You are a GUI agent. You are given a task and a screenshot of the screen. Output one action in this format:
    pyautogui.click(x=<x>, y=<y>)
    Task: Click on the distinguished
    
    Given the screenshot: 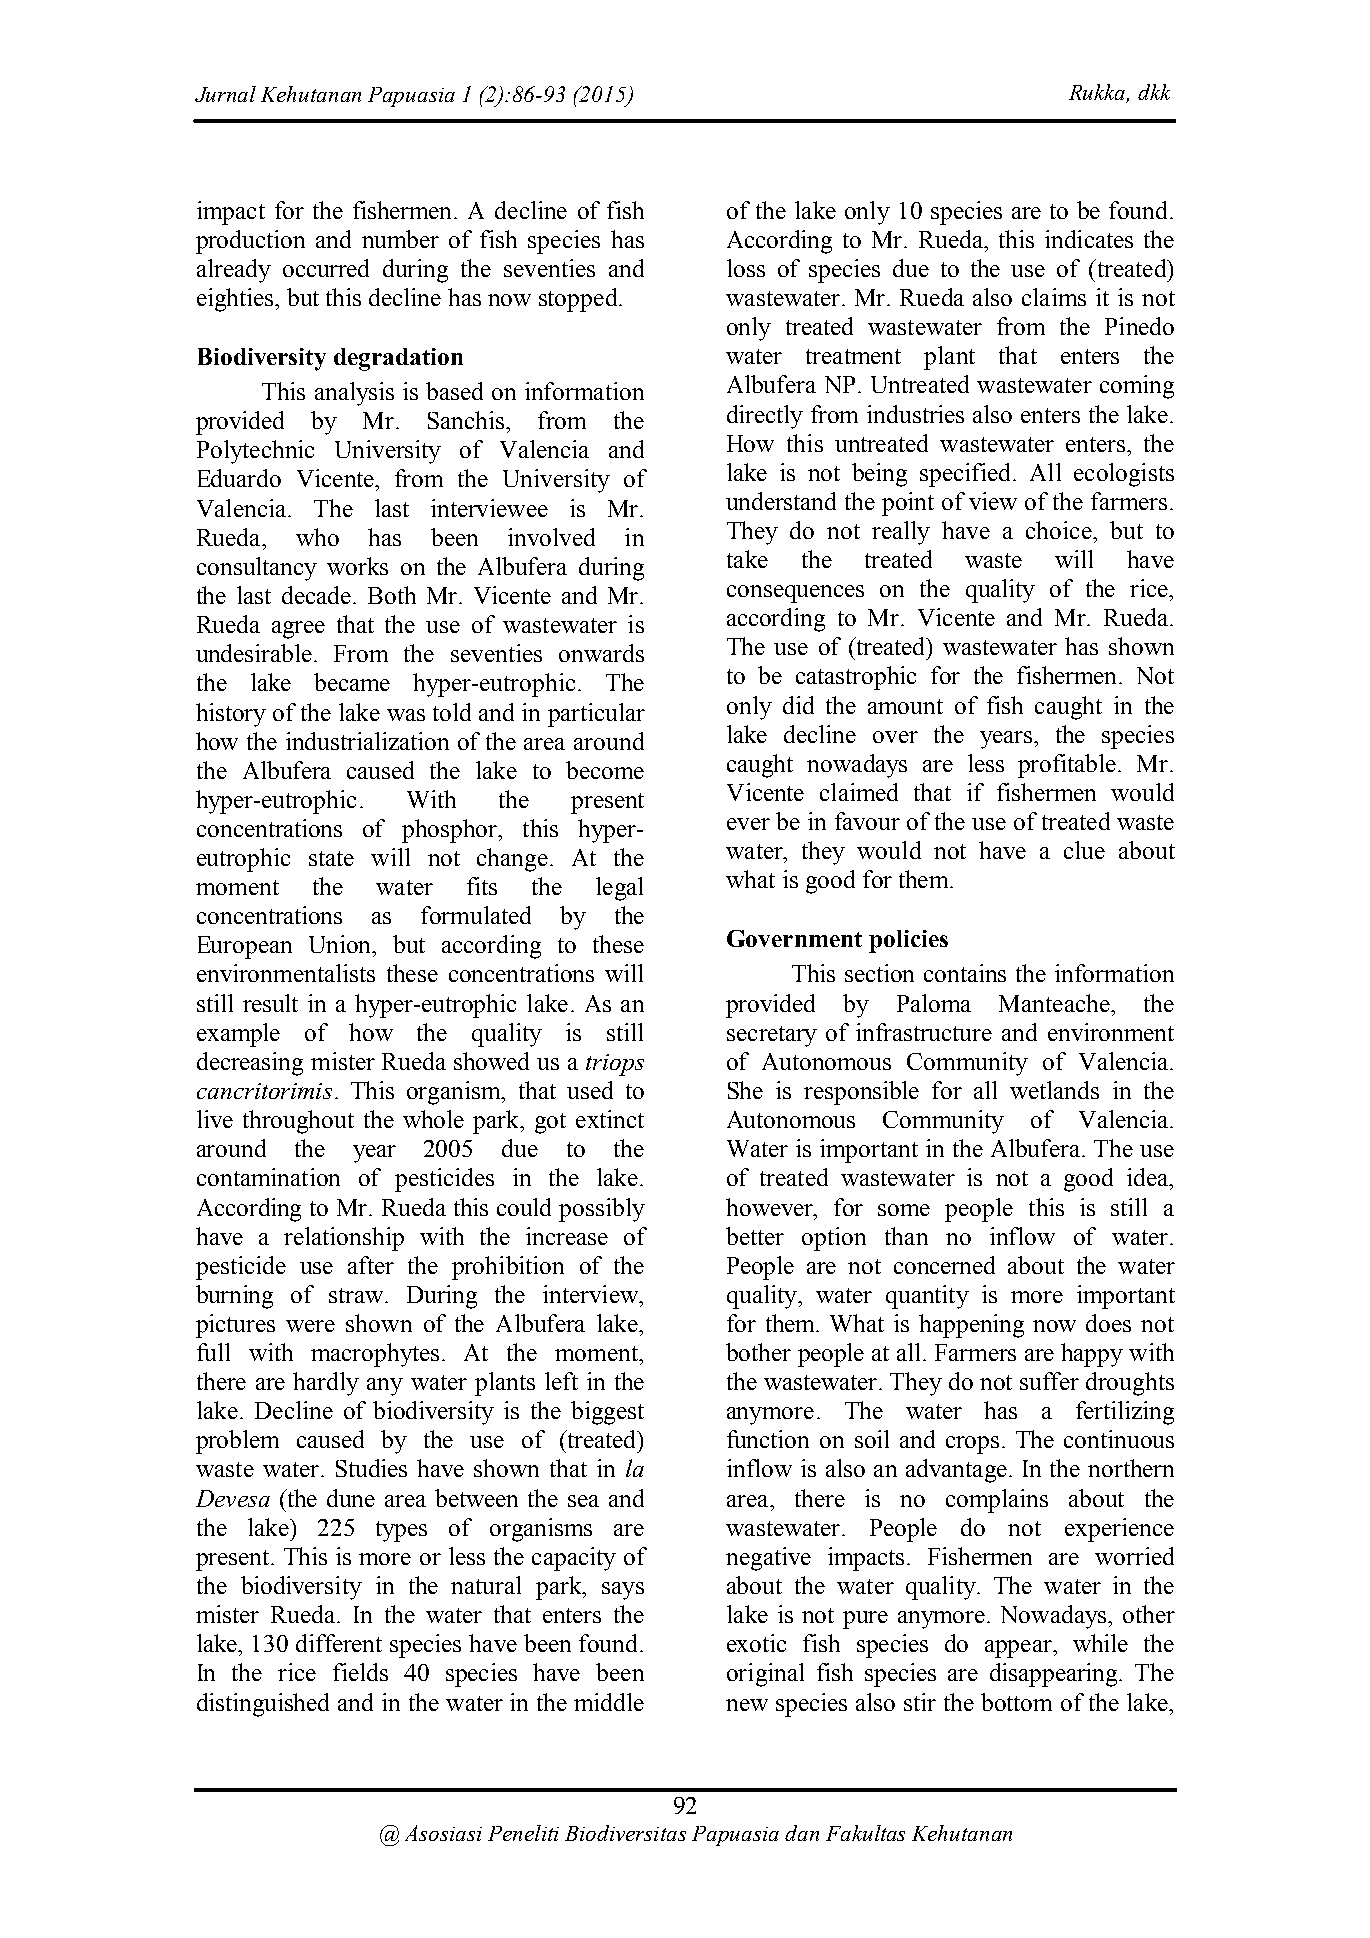 What is the action you would take?
    pyautogui.click(x=263, y=1705)
